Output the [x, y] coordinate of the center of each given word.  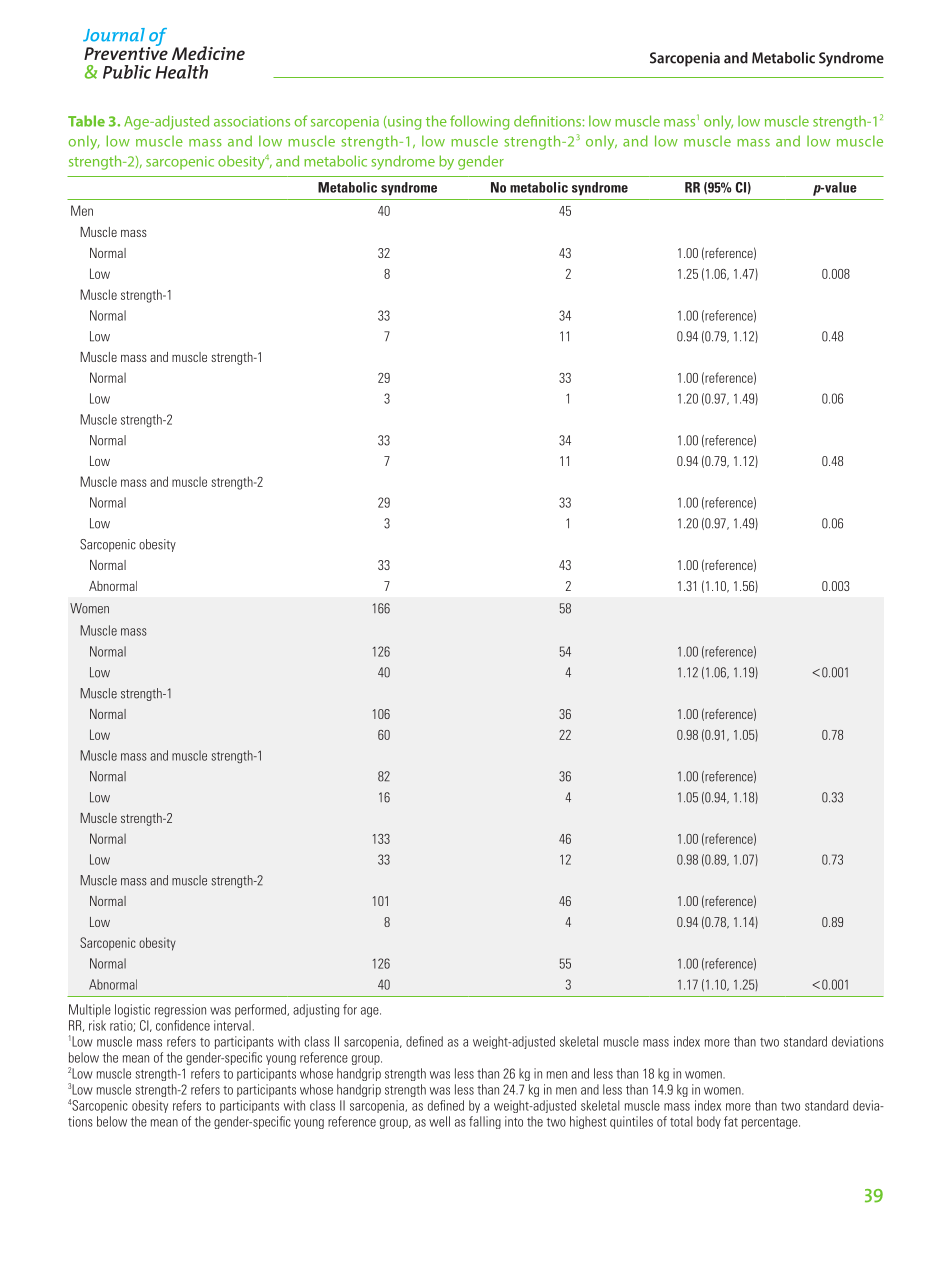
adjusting [316, 1010]
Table [86, 121]
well [439, 1121]
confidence [183, 1025]
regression [180, 1010]
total [681, 1121]
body [709, 1122]
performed [261, 1010]
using [403, 123]
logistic [132, 1010]
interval [232, 1025]
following [479, 122]
